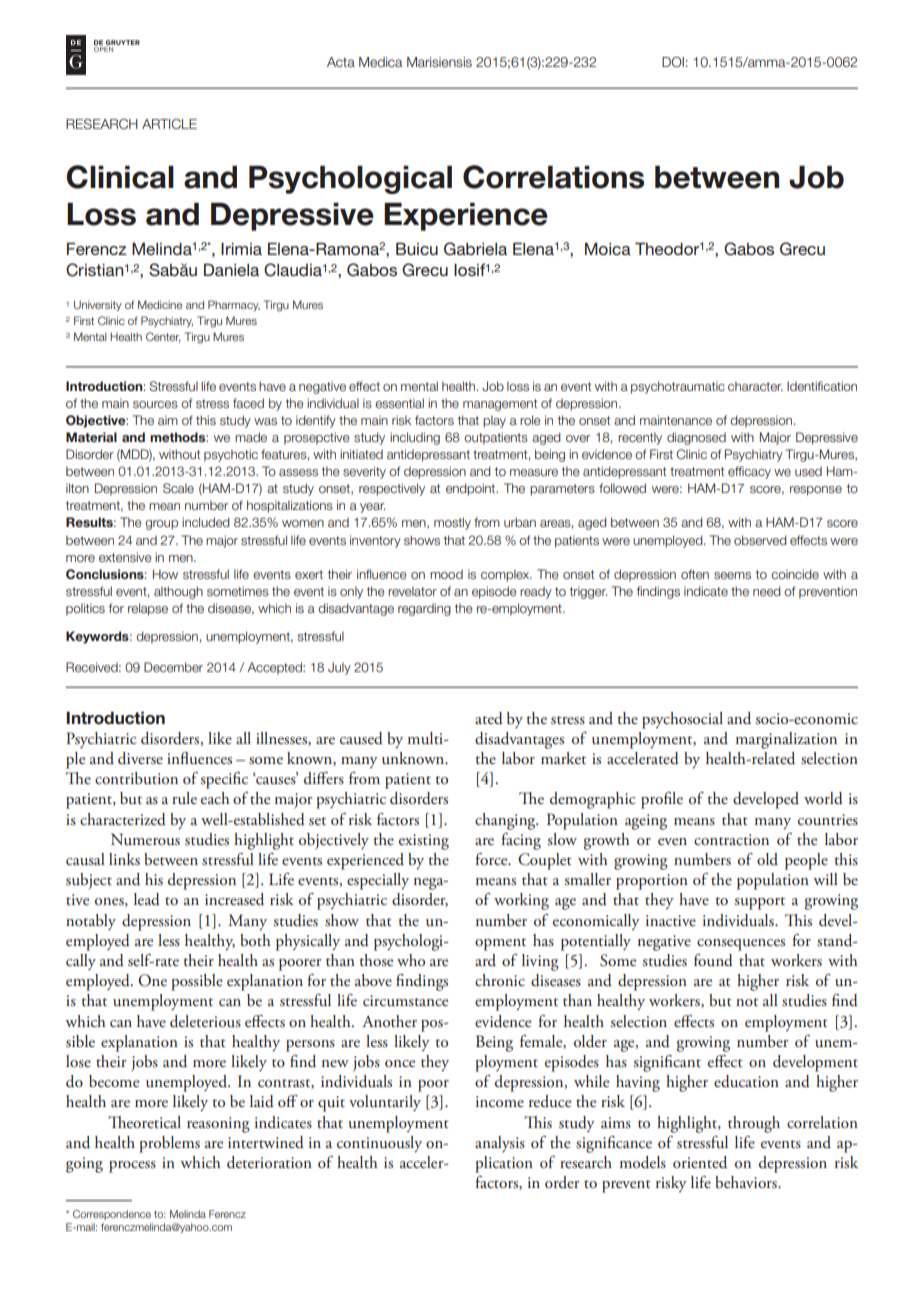 This document has width=924, height=1308. Describe the element at coordinates (173, 667) in the document. I see `December` at that location.
